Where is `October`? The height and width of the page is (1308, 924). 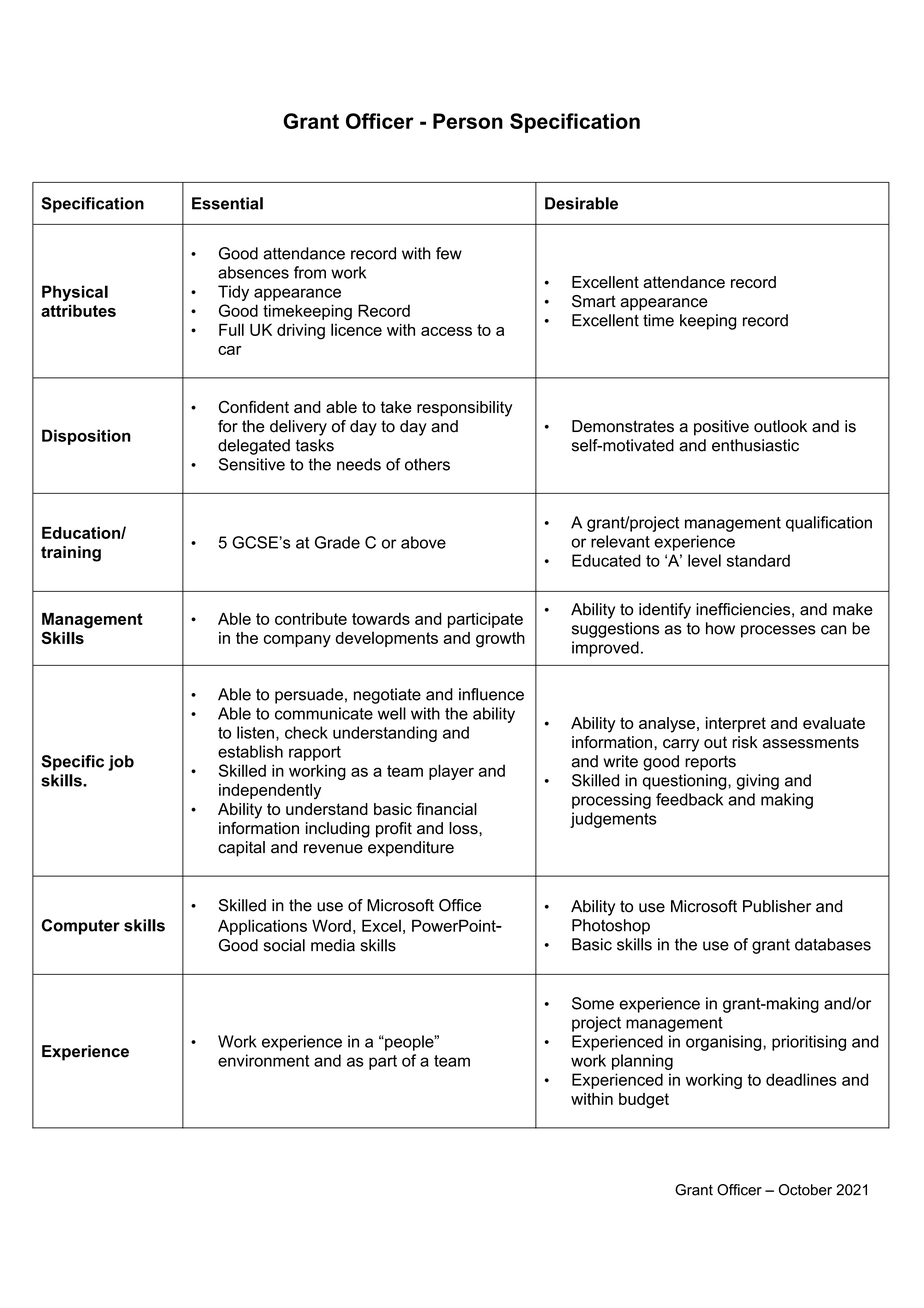
October is located at coordinates (805, 1190).
